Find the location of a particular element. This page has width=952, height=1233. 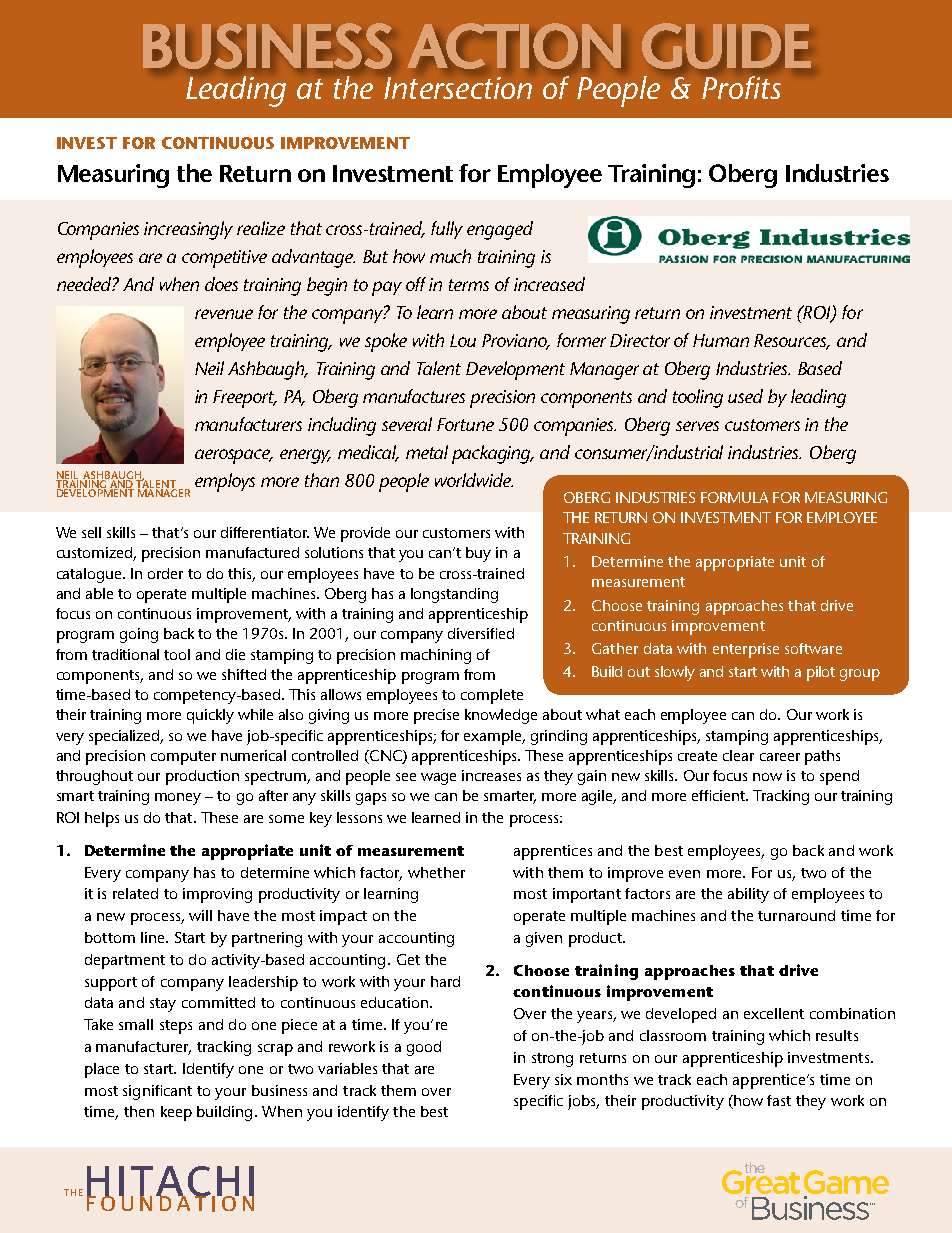

Intersection is located at coordinates (458, 88).
